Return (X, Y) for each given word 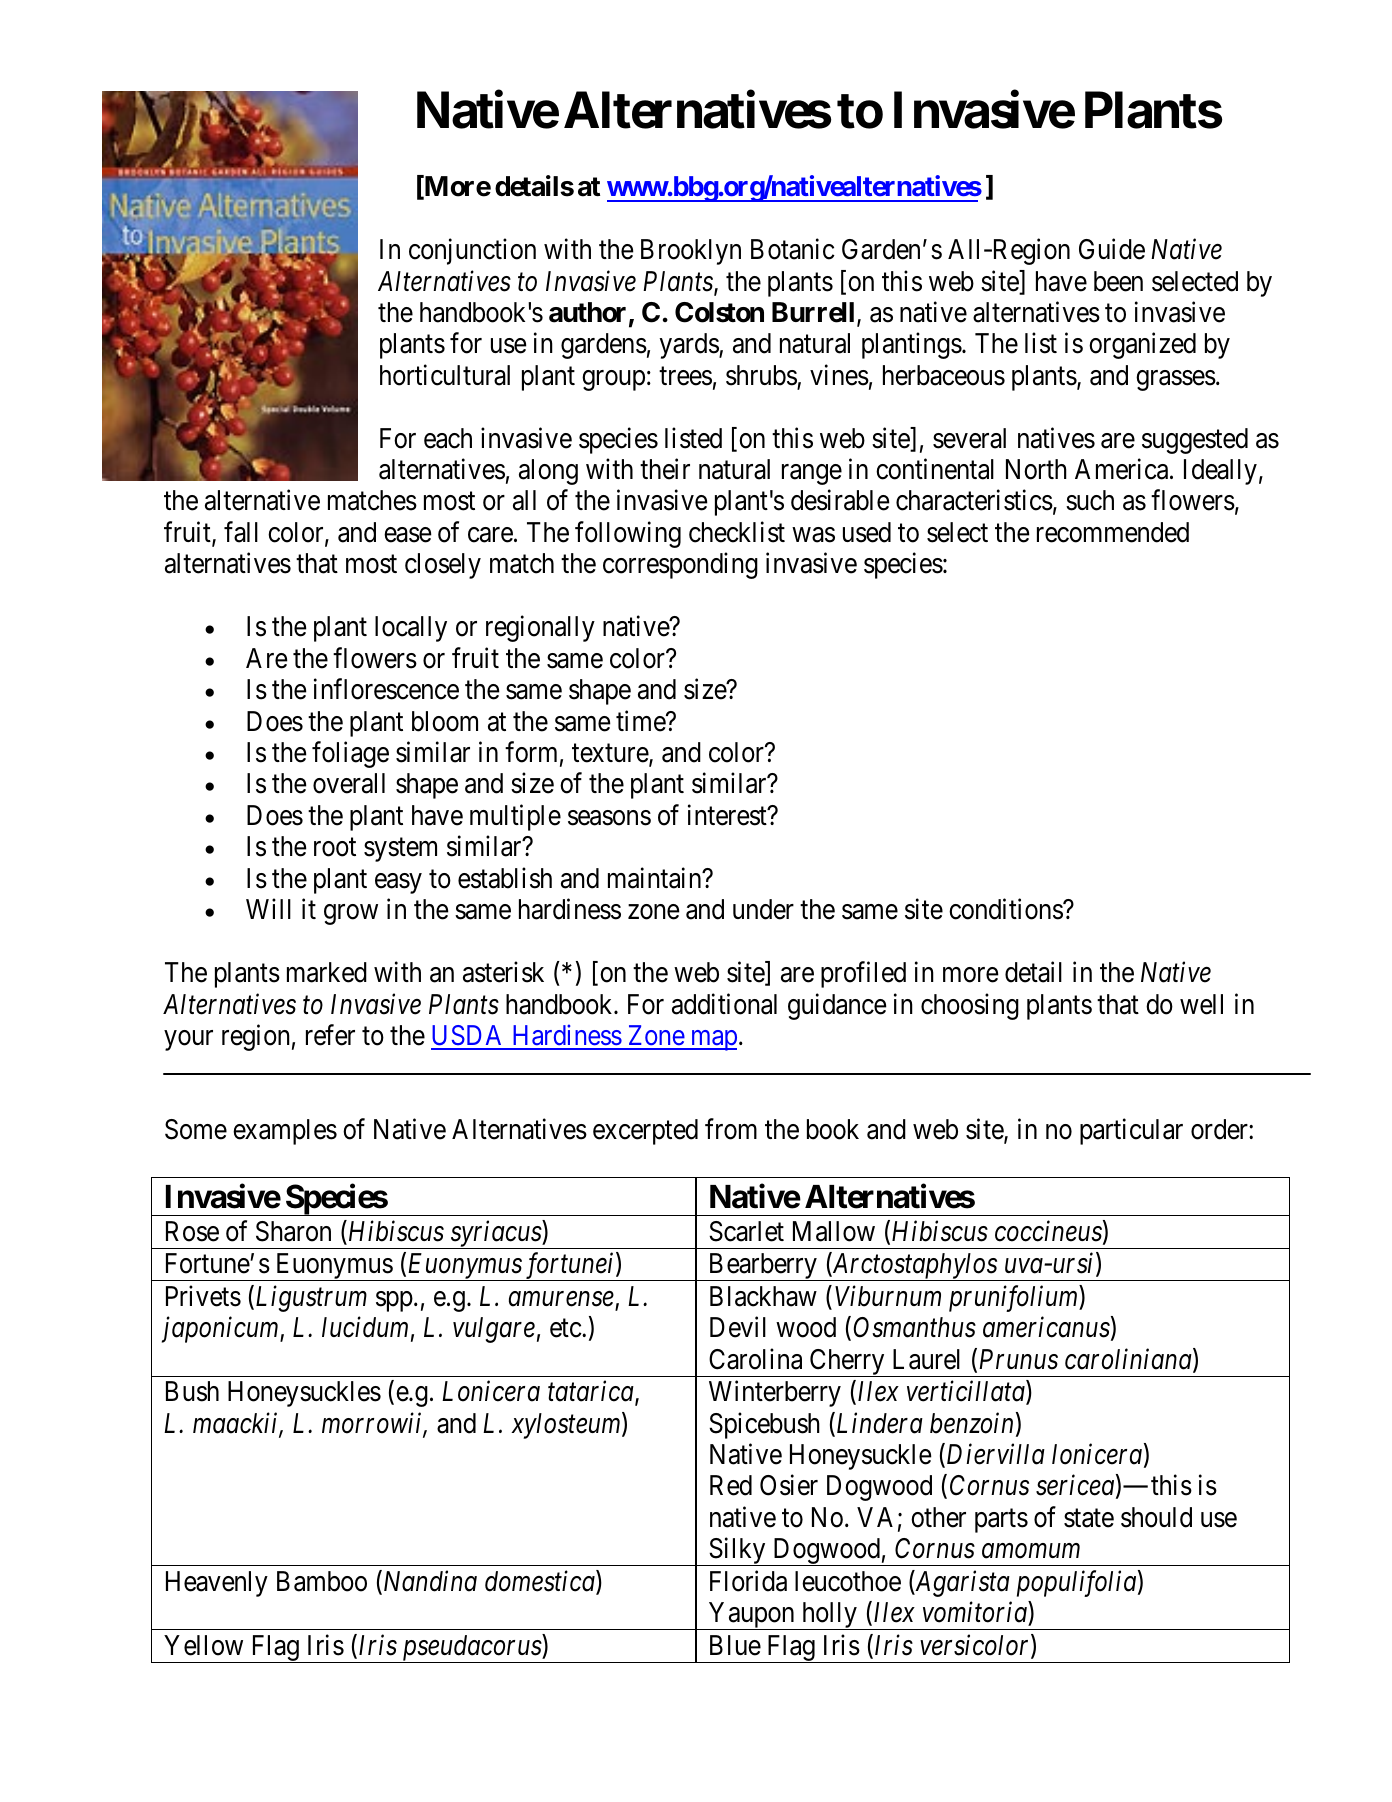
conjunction (472, 252)
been (1118, 281)
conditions (1006, 909)
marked (327, 972)
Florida (748, 1581)
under (763, 909)
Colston (719, 312)
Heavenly (217, 1584)
